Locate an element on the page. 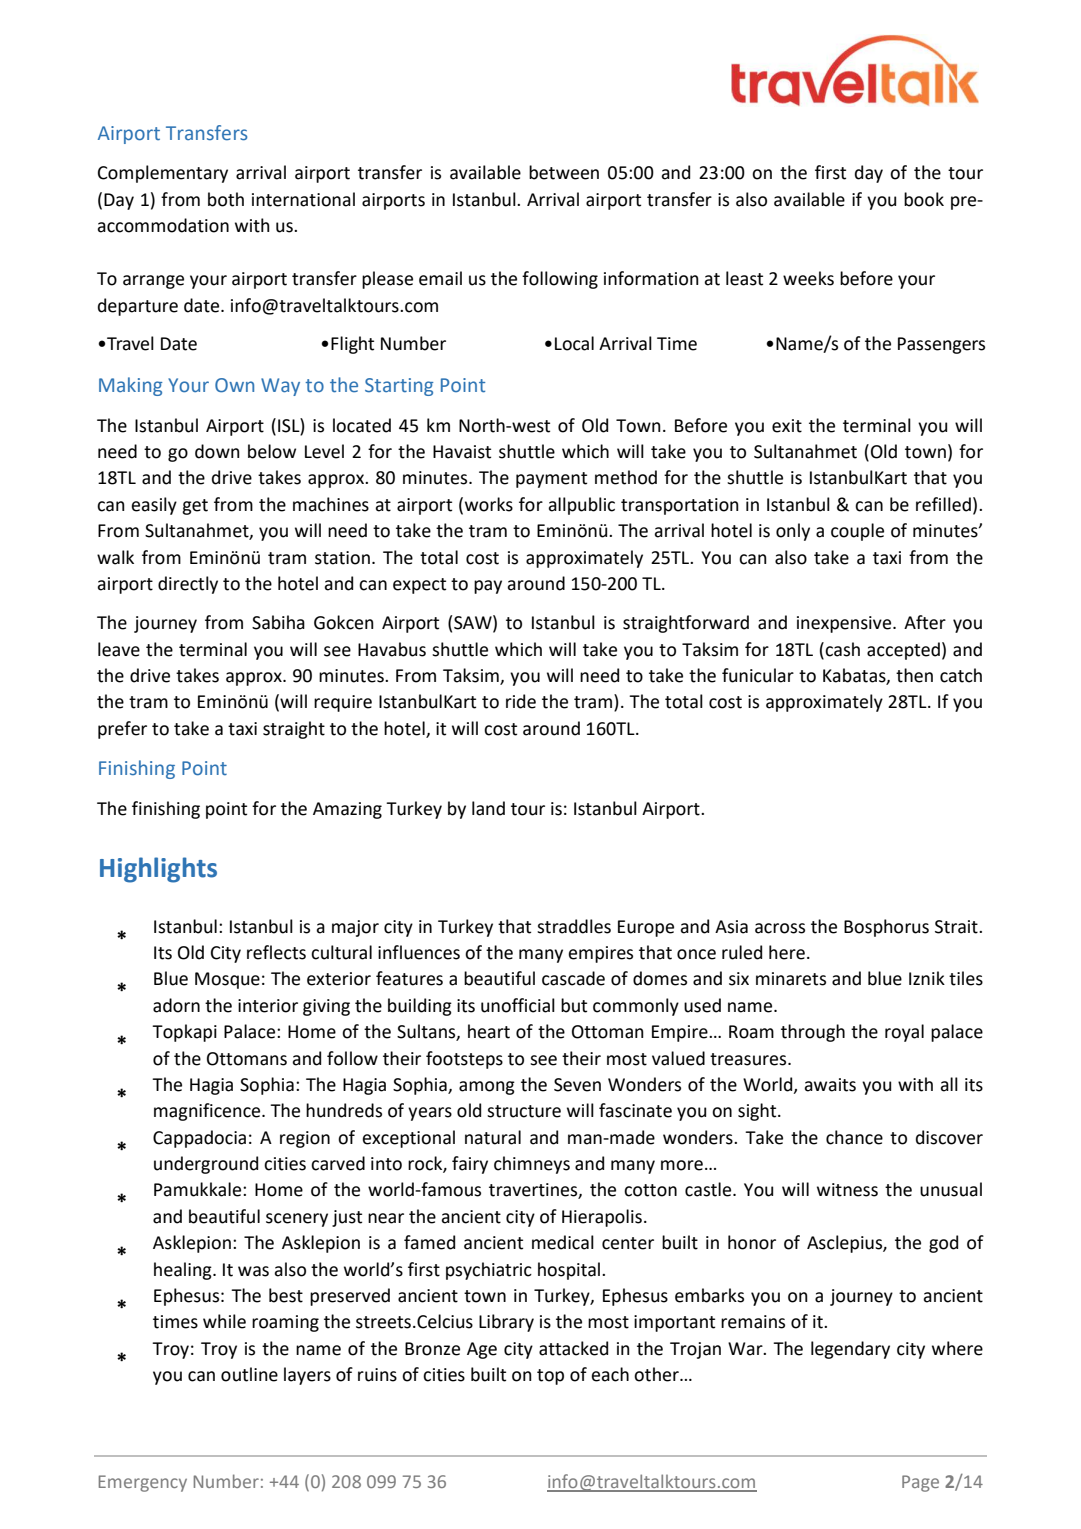 The height and width of the page is (1529, 1081). both is located at coordinates (226, 199).
